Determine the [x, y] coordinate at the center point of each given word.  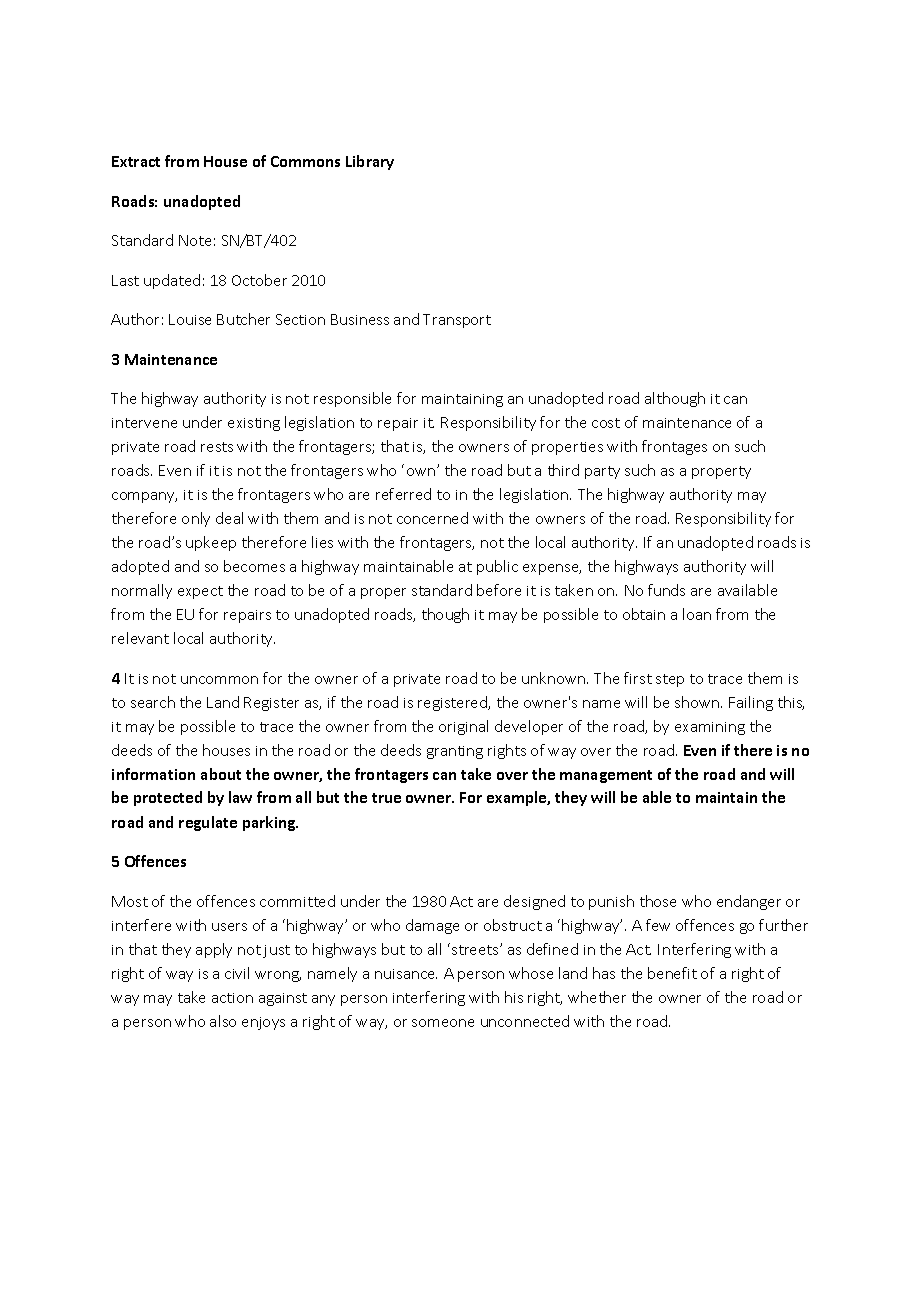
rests [217, 447]
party [602, 472]
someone [443, 1023]
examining [710, 728]
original [463, 727]
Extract [136, 161]
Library [370, 162]
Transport [457, 321]
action [232, 998]
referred [403, 494]
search [153, 702]
